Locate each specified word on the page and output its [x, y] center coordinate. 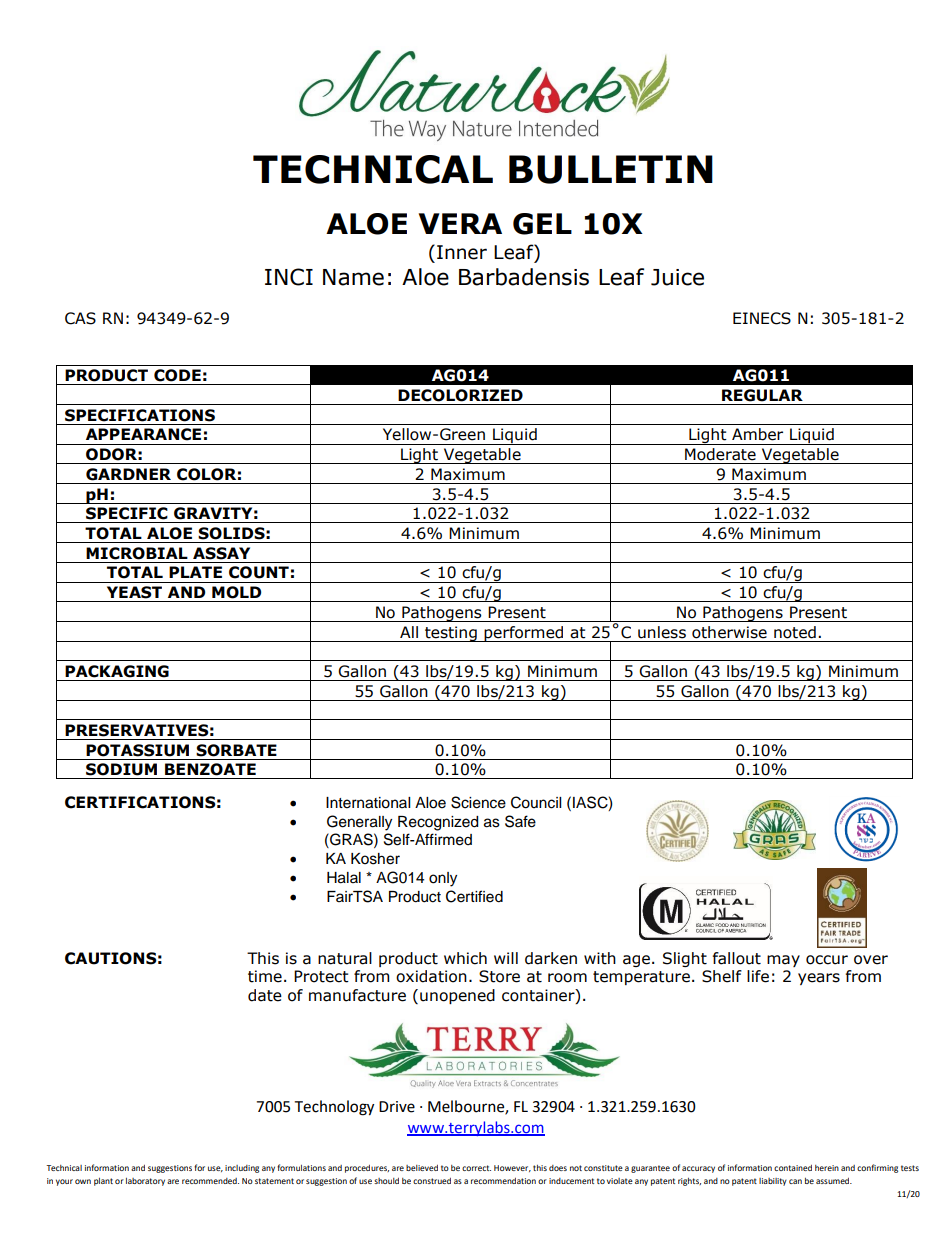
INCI [289, 277]
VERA [460, 223]
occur [827, 960]
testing [451, 634]
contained [793, 1168]
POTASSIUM [137, 750]
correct [476, 1168]
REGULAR [762, 395]
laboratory [145, 1182]
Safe [520, 821]
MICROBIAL [137, 553]
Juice [677, 277]
